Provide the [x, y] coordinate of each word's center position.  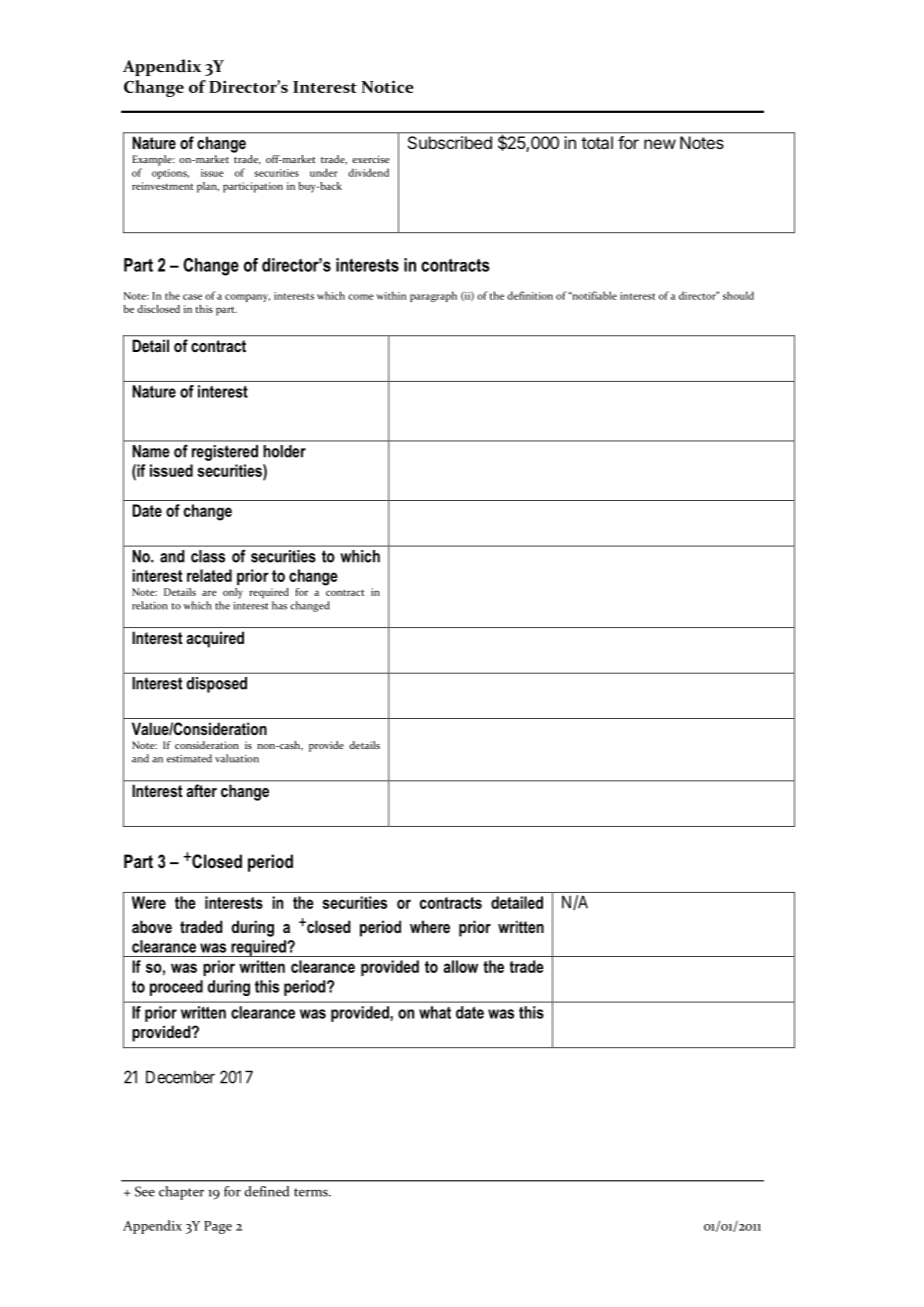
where [430, 926]
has [279, 605]
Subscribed [450, 142]
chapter [181, 1193]
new [660, 144]
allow [460, 966]
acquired [215, 639]
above [152, 926]
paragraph [433, 296]
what [435, 1012]
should [738, 295]
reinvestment [163, 186]
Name [151, 451]
